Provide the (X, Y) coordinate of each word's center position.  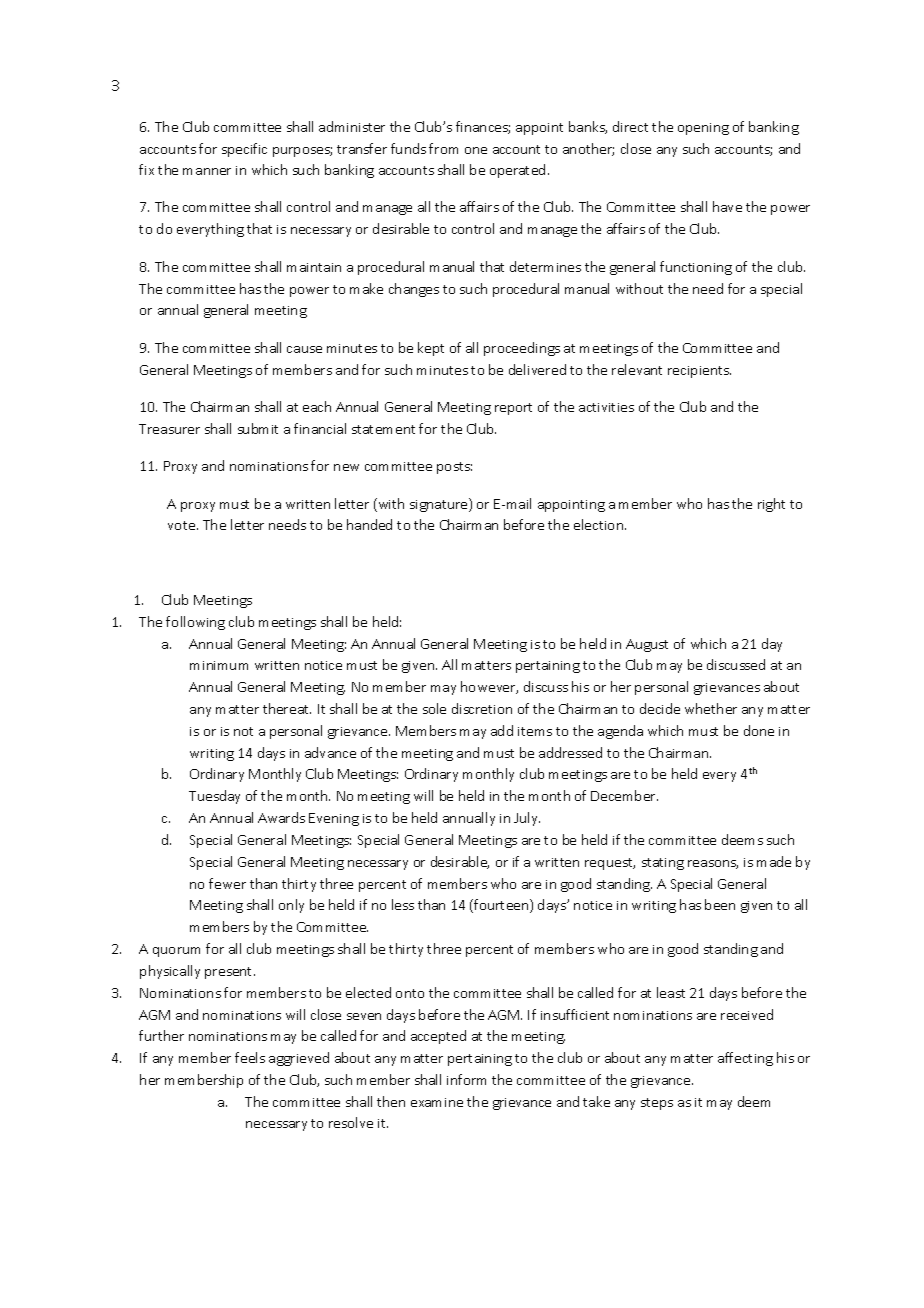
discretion (482, 708)
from (443, 148)
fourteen (501, 906)
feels (250, 1057)
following (195, 623)
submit (258, 428)
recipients (699, 372)
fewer (227, 883)
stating (663, 864)
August (647, 645)
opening (703, 129)
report (513, 409)
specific (244, 150)
